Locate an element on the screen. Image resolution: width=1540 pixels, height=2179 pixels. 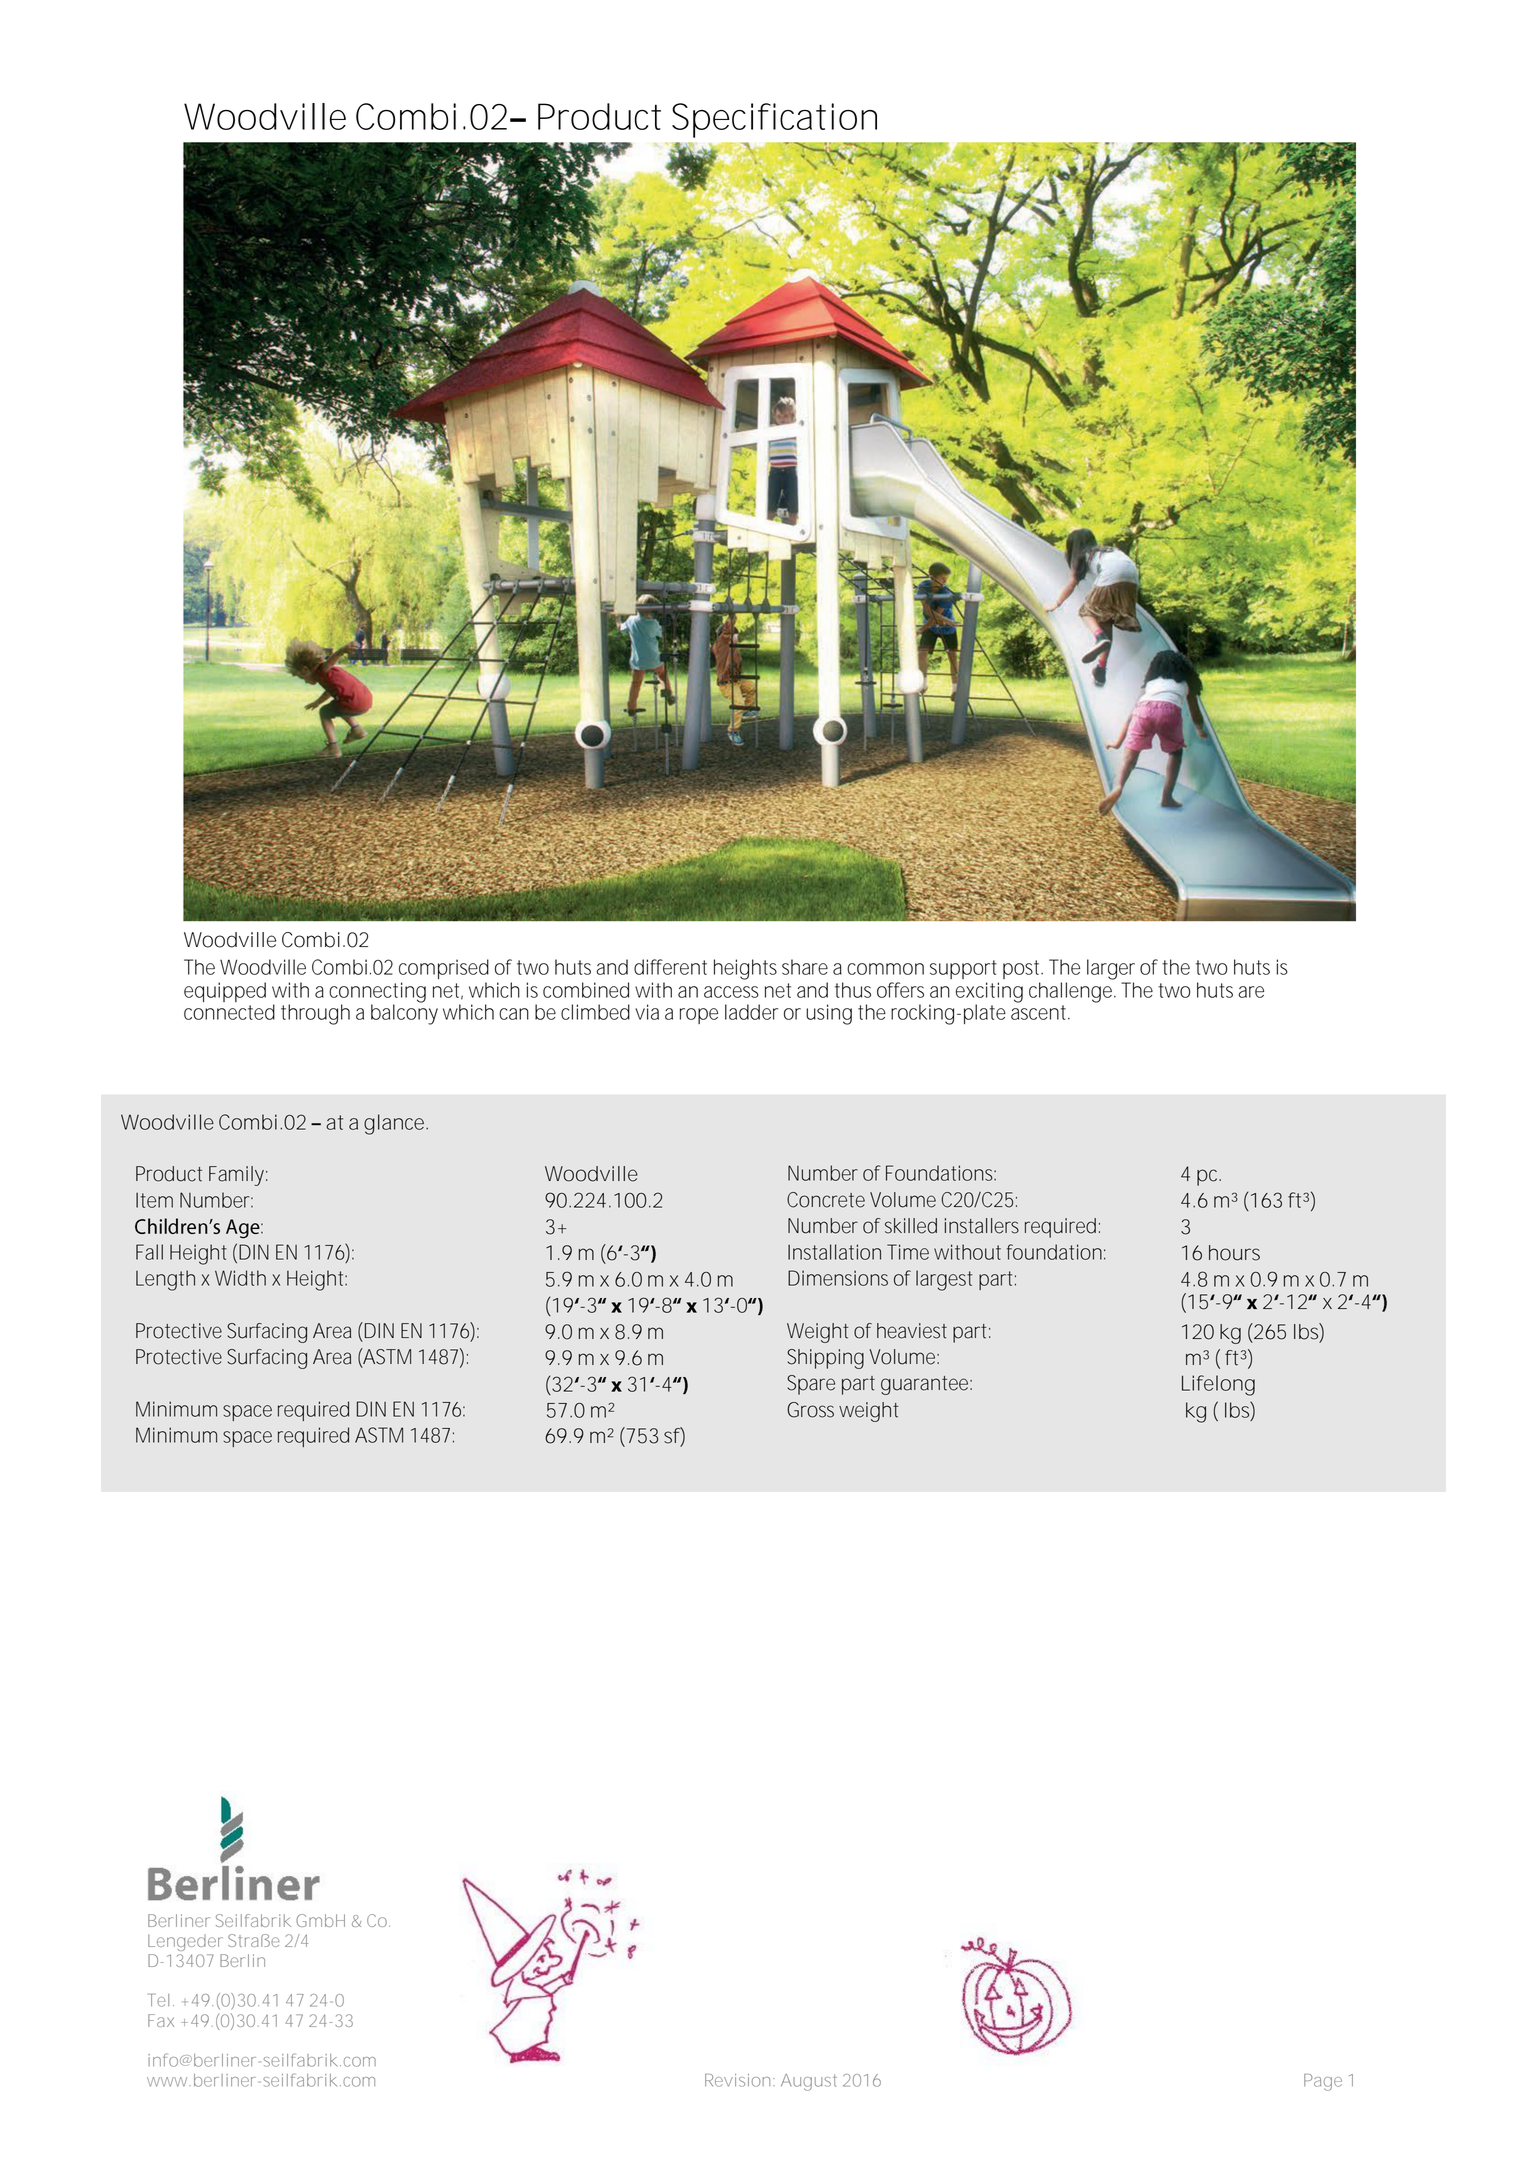
Specification is located at coordinates (774, 120).
